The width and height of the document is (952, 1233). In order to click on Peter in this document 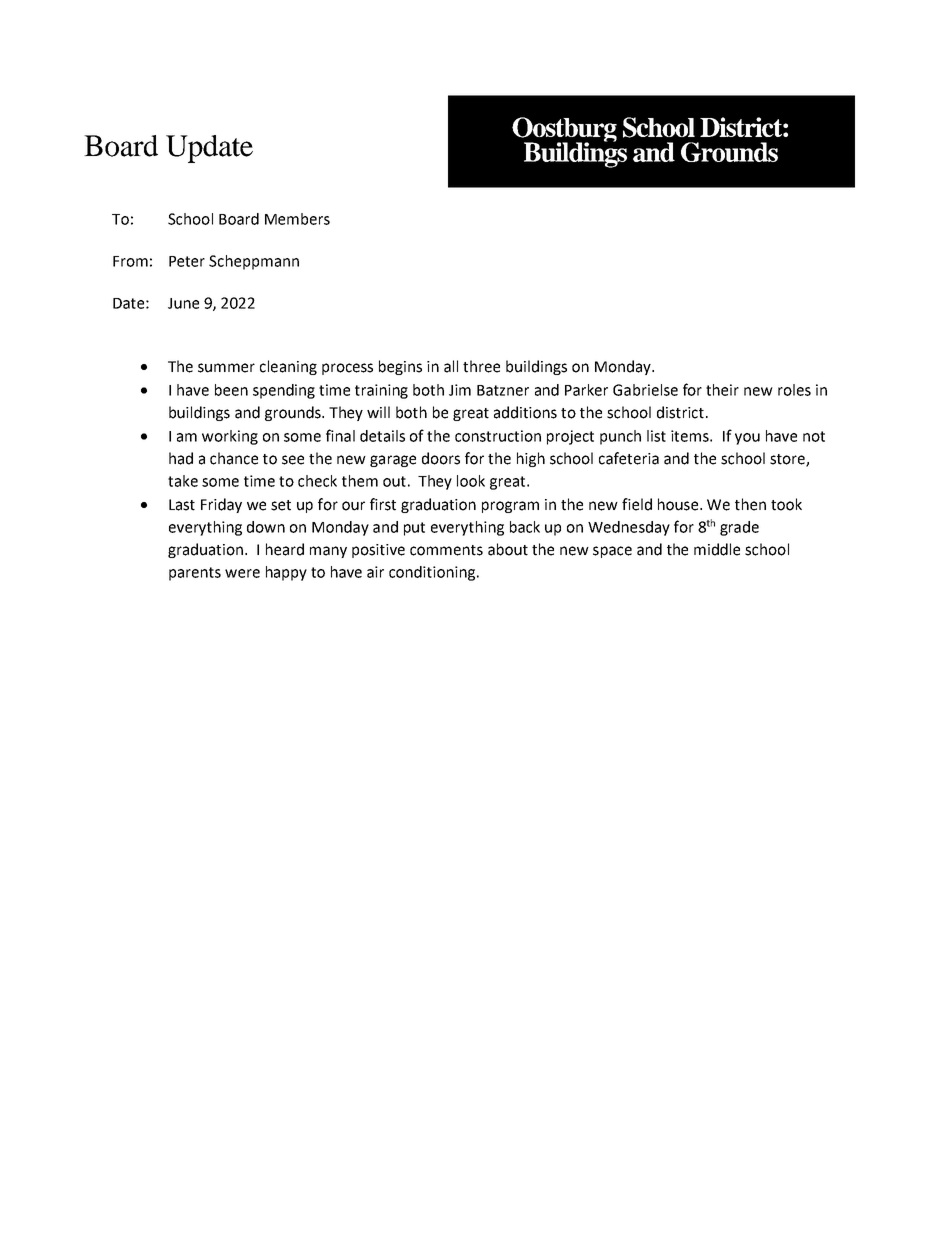, I will do `click(187, 261)`.
